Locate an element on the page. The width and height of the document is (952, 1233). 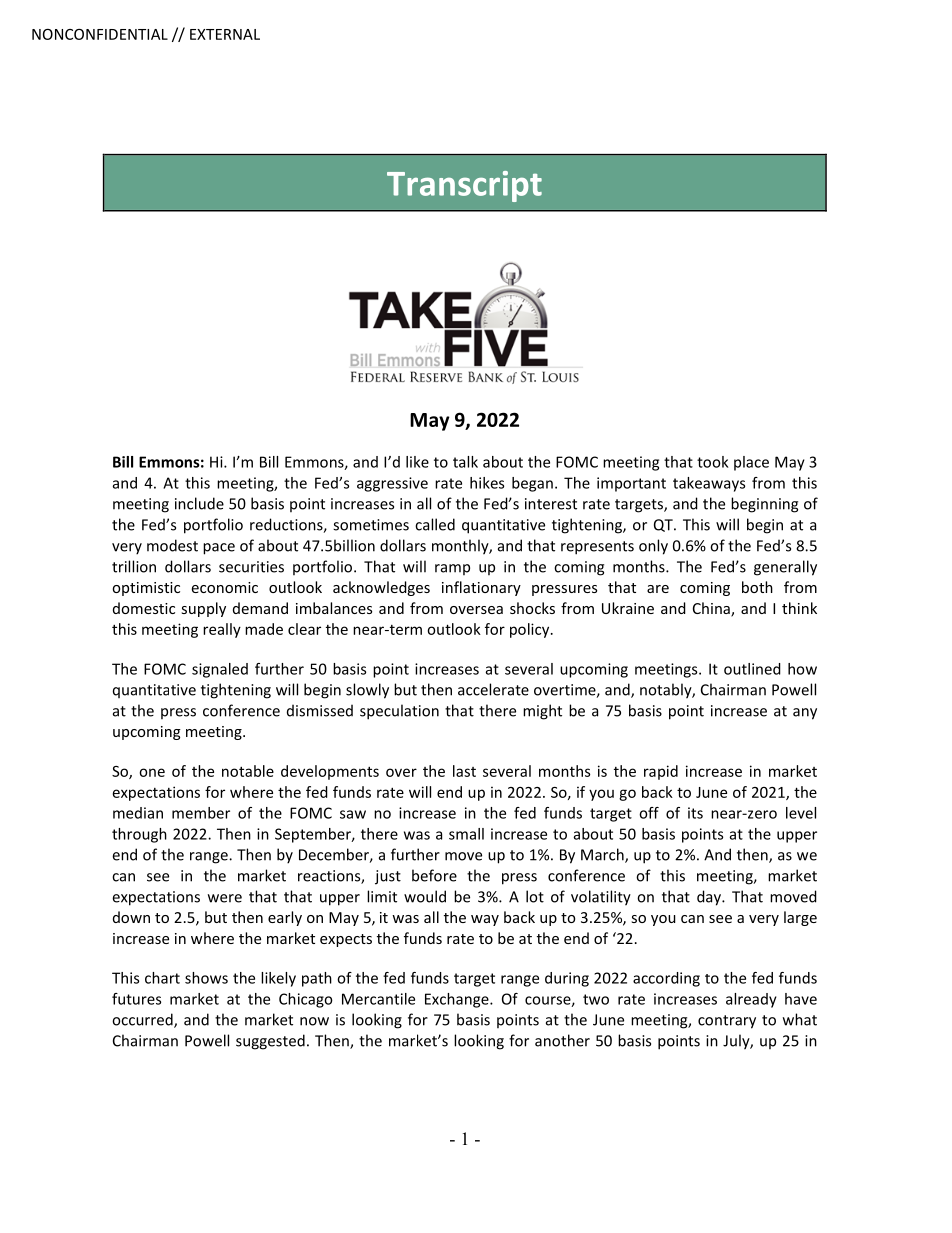
speculation is located at coordinates (399, 712).
